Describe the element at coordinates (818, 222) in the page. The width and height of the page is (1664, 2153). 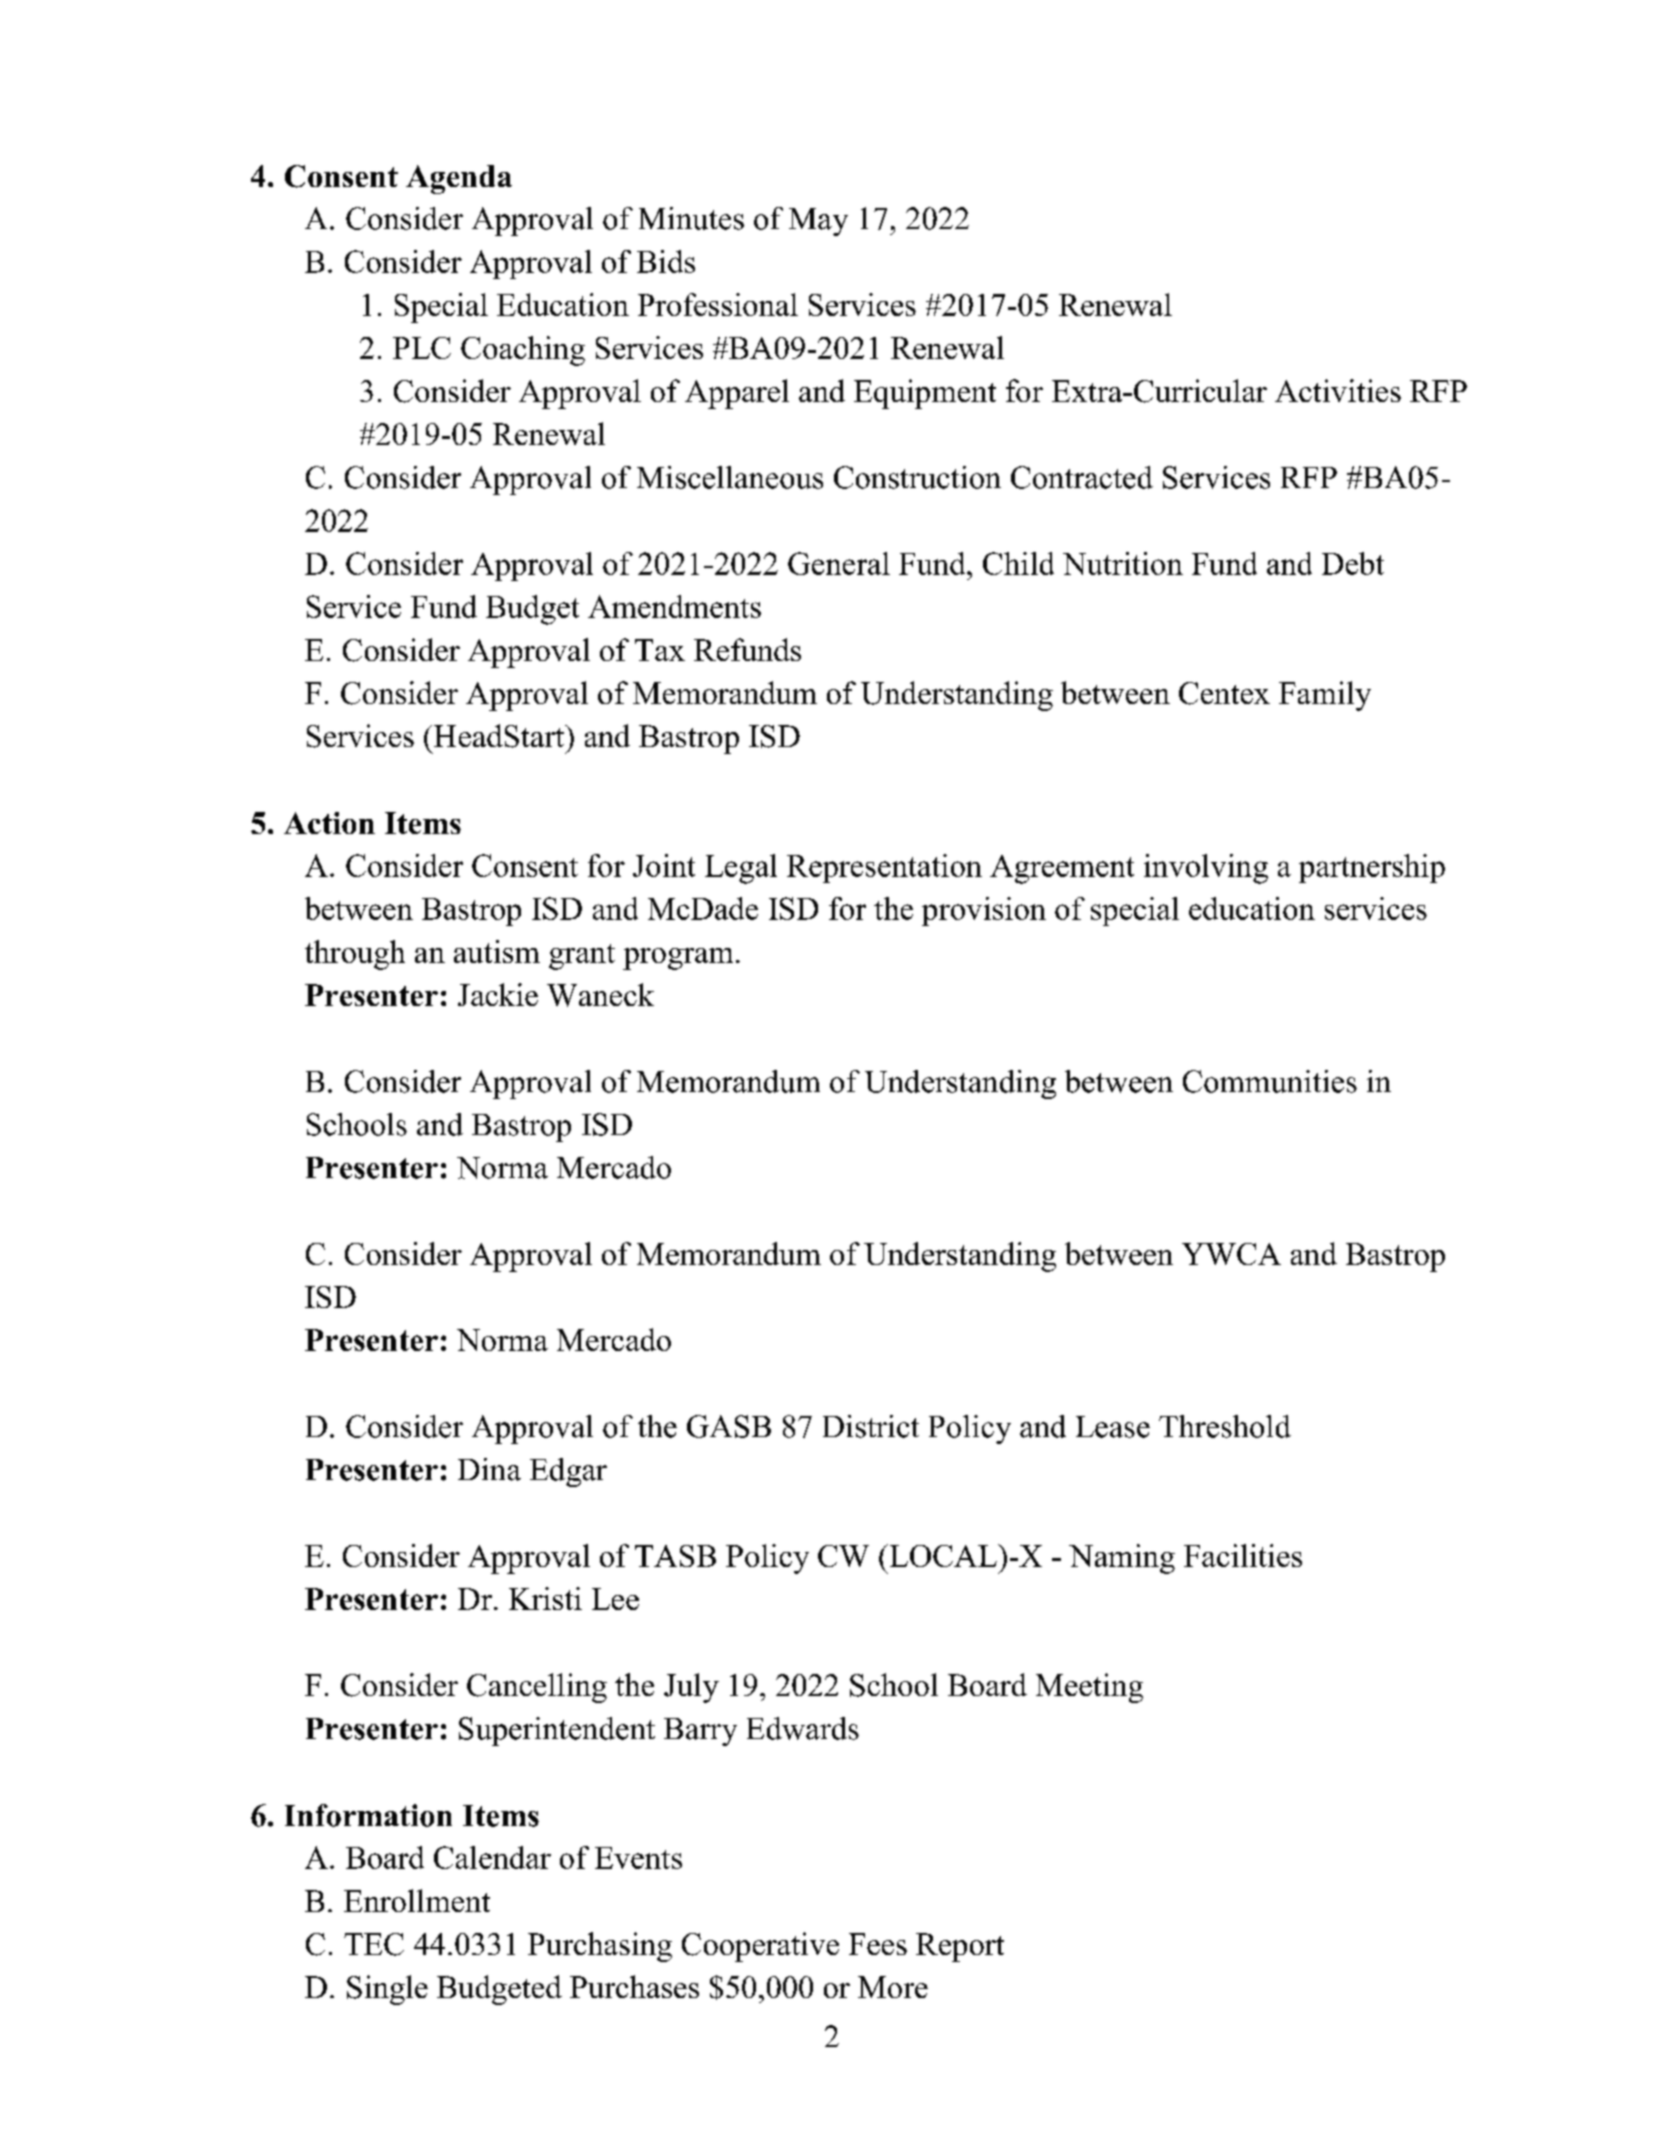
I see `May` at that location.
